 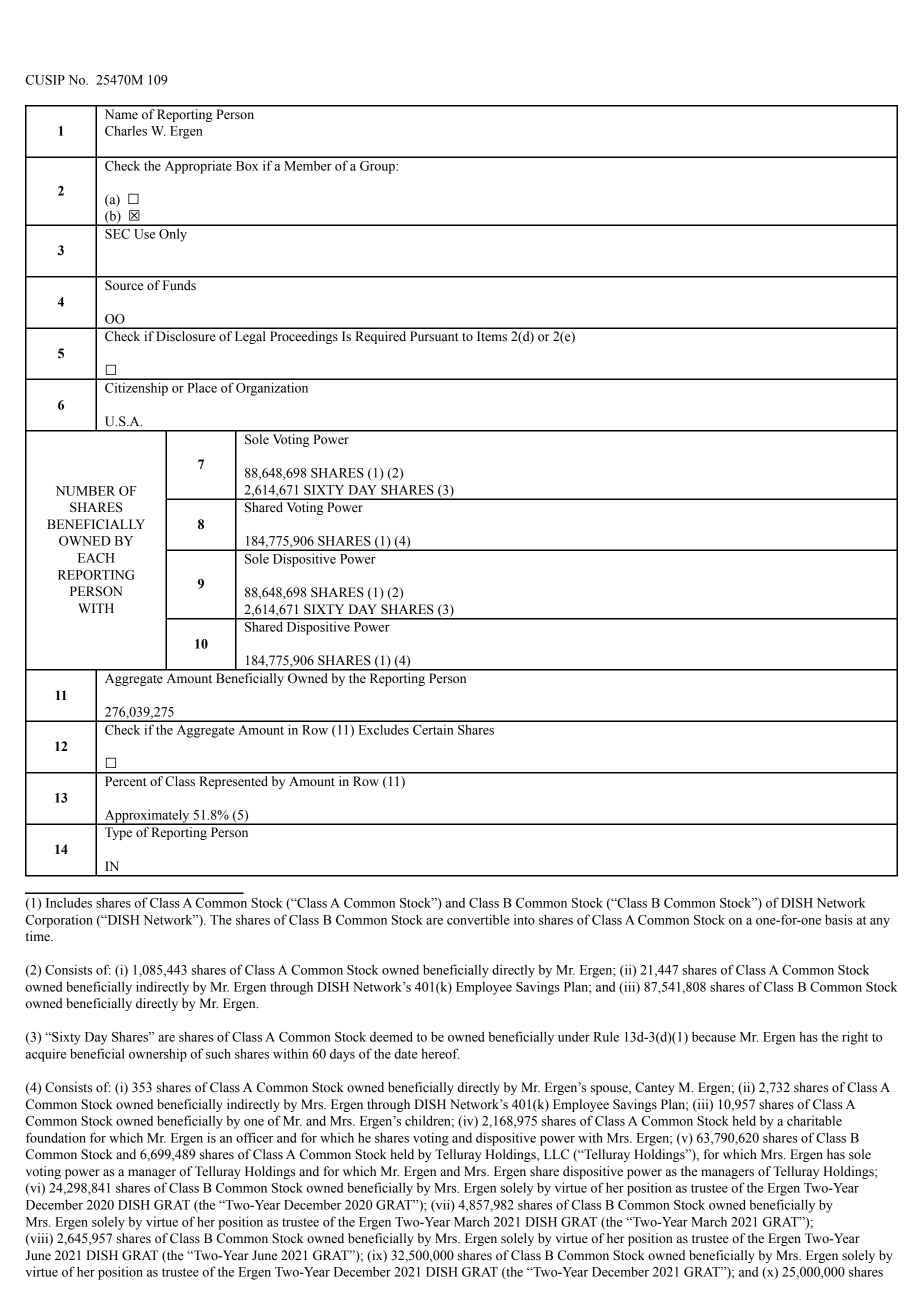 I want to click on basis, so click(x=839, y=919).
